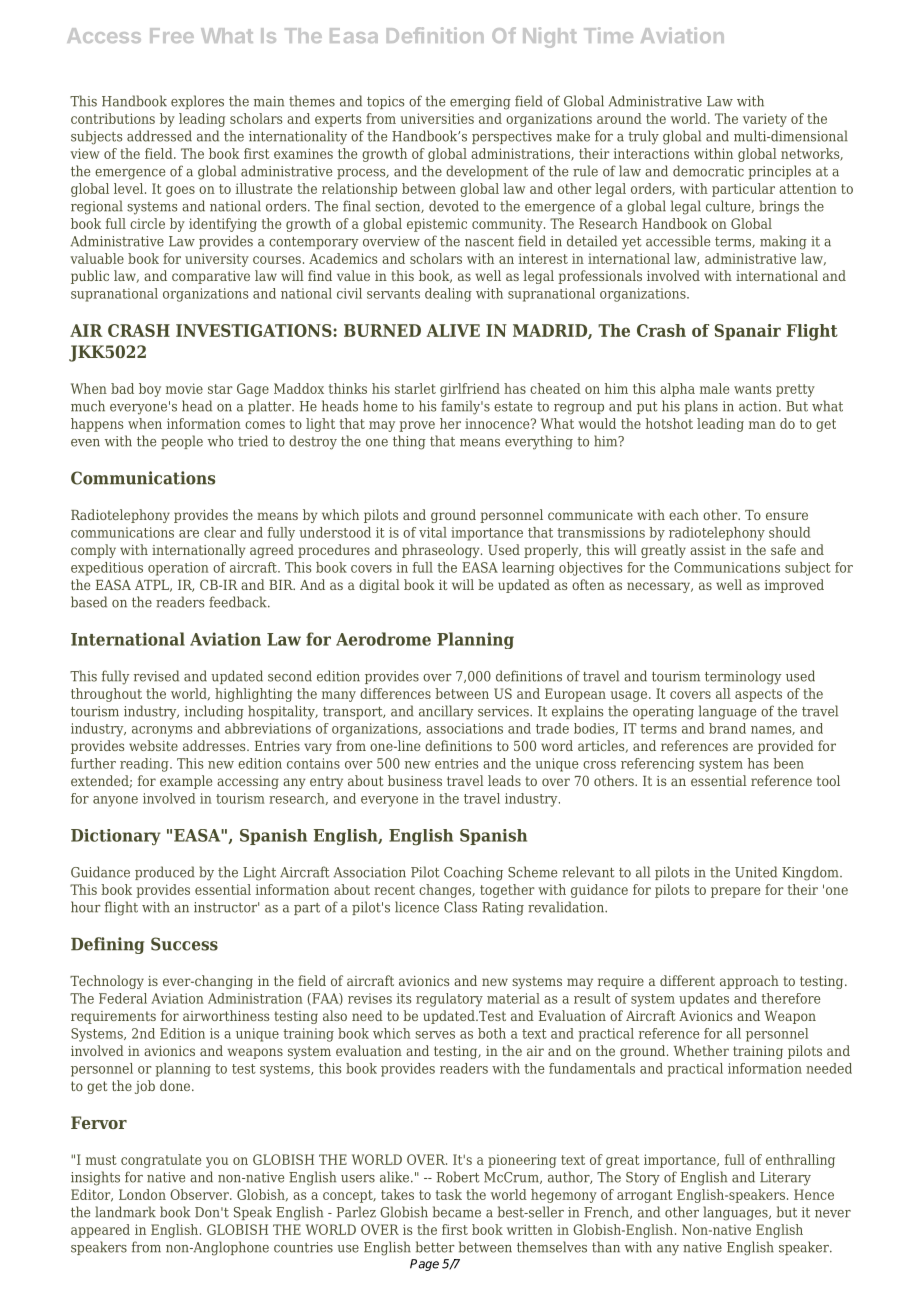  Describe the element at coordinates (752, 389) in the page. I see `wants` at that location.
